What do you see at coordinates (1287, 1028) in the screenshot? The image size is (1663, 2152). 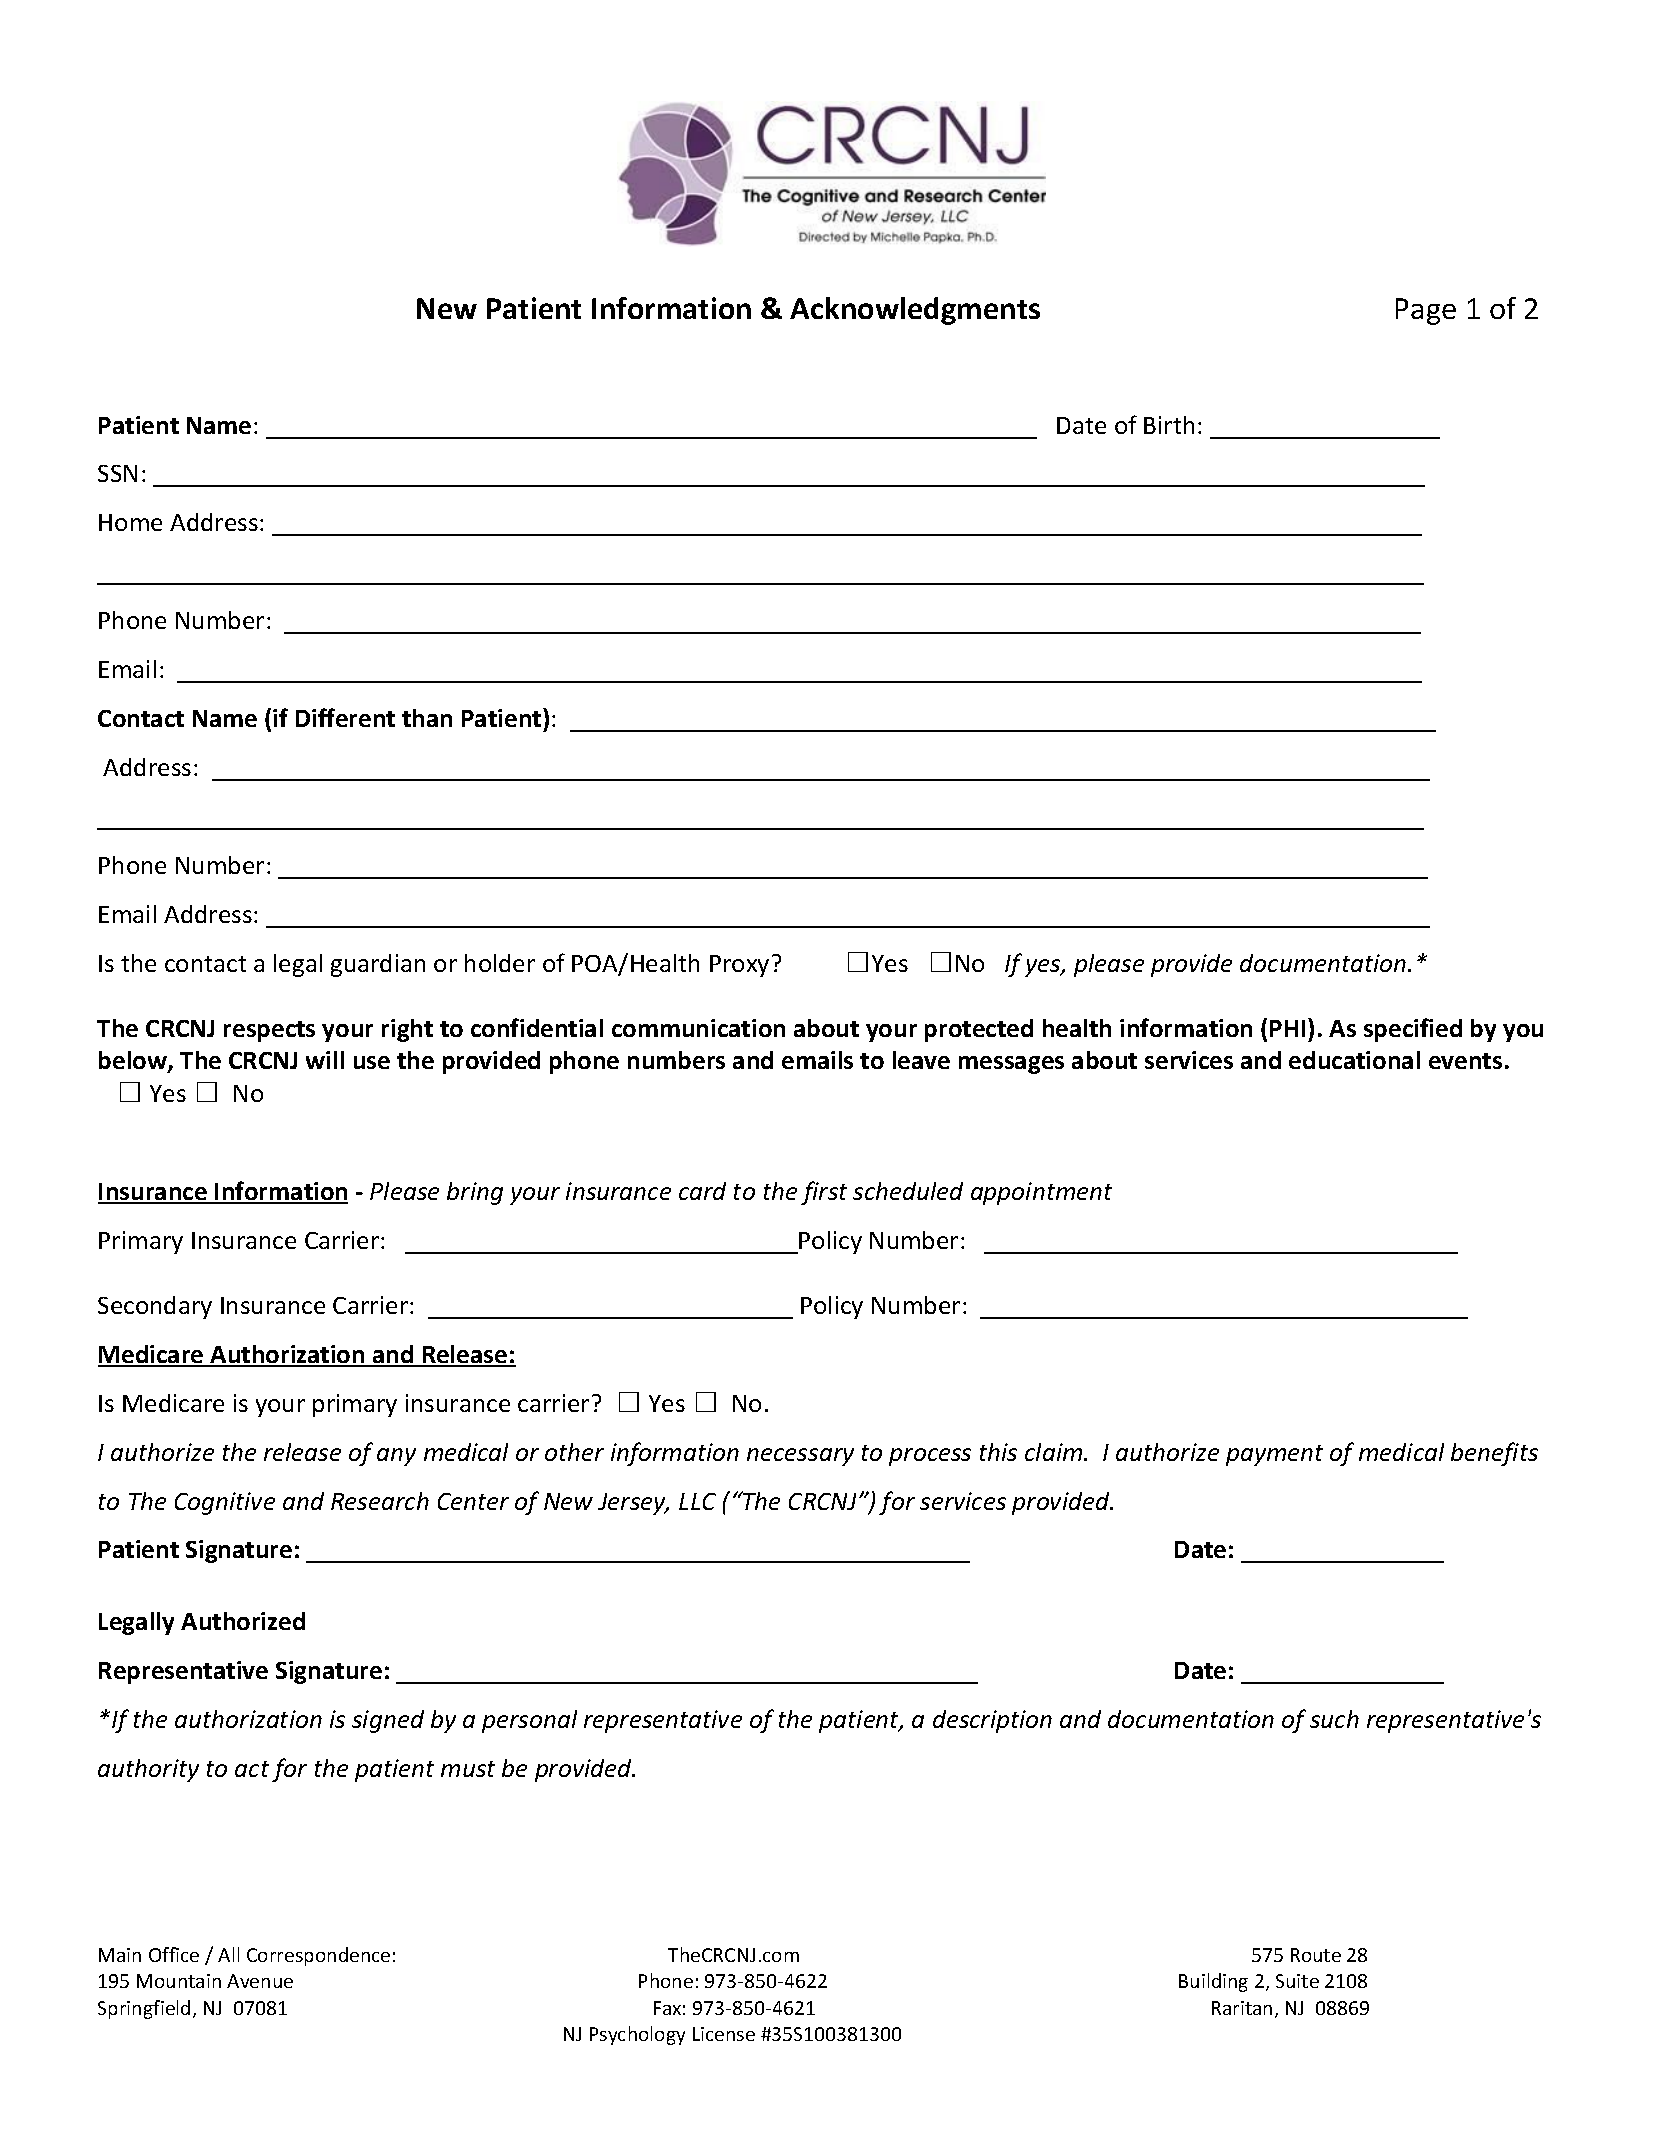 I see `PHI` at bounding box center [1287, 1028].
